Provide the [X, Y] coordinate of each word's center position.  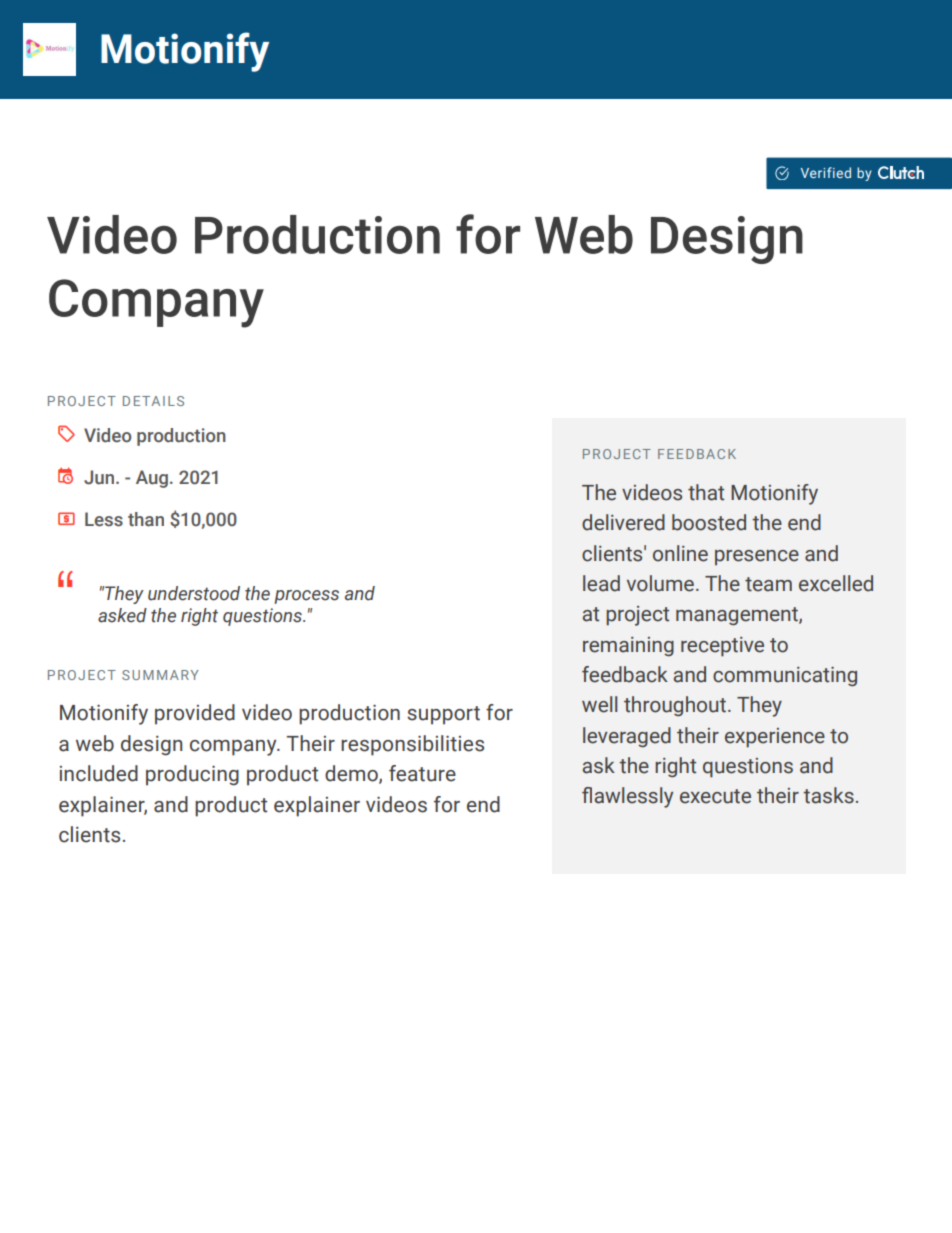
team [768, 584]
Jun [99, 477]
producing [192, 775]
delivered [623, 522]
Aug [152, 479]
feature [422, 773]
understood [194, 593]
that [706, 492]
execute [715, 796]
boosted [709, 522]
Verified [825, 172]
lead [601, 583]
